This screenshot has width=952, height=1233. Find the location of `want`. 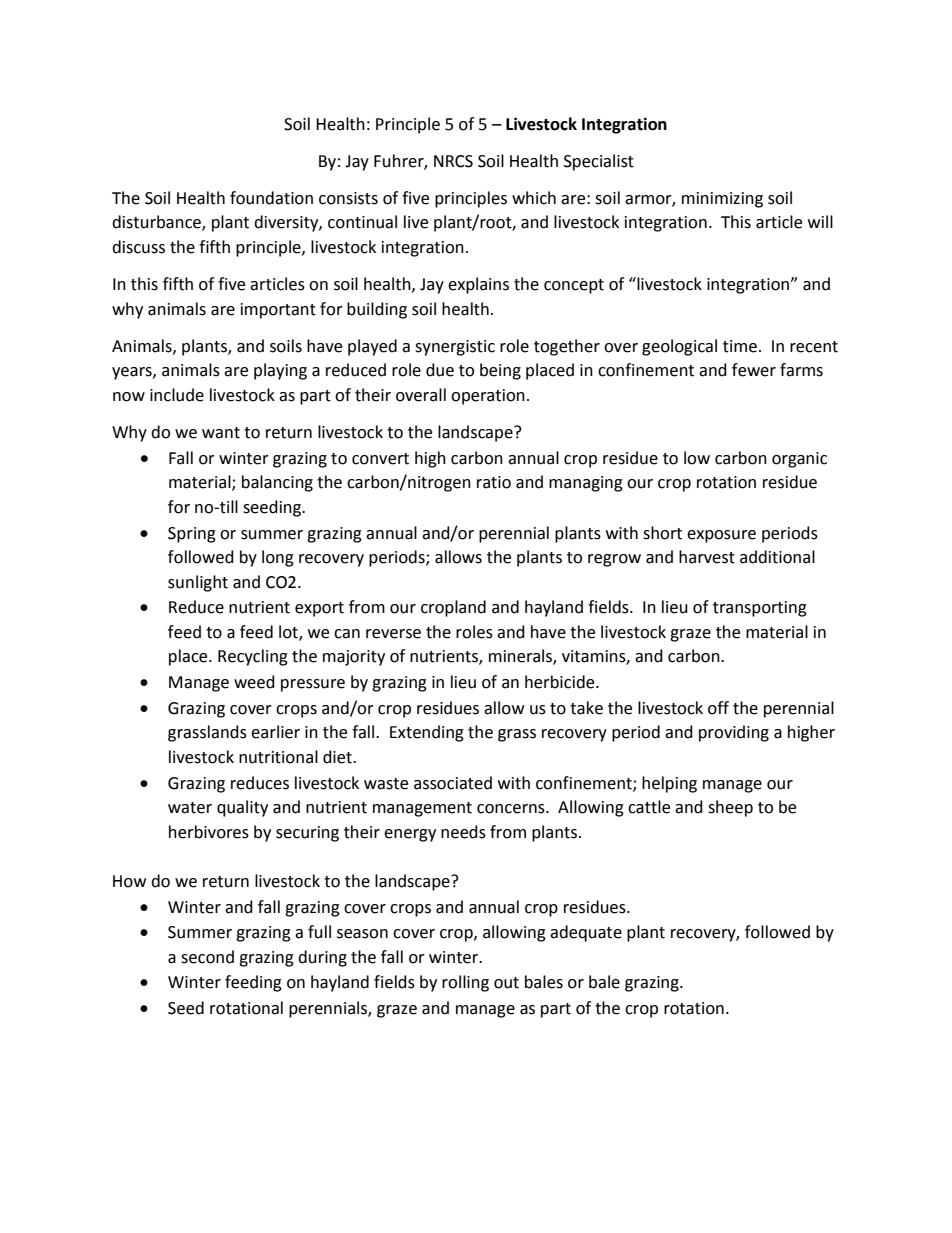

want is located at coordinates (221, 433).
